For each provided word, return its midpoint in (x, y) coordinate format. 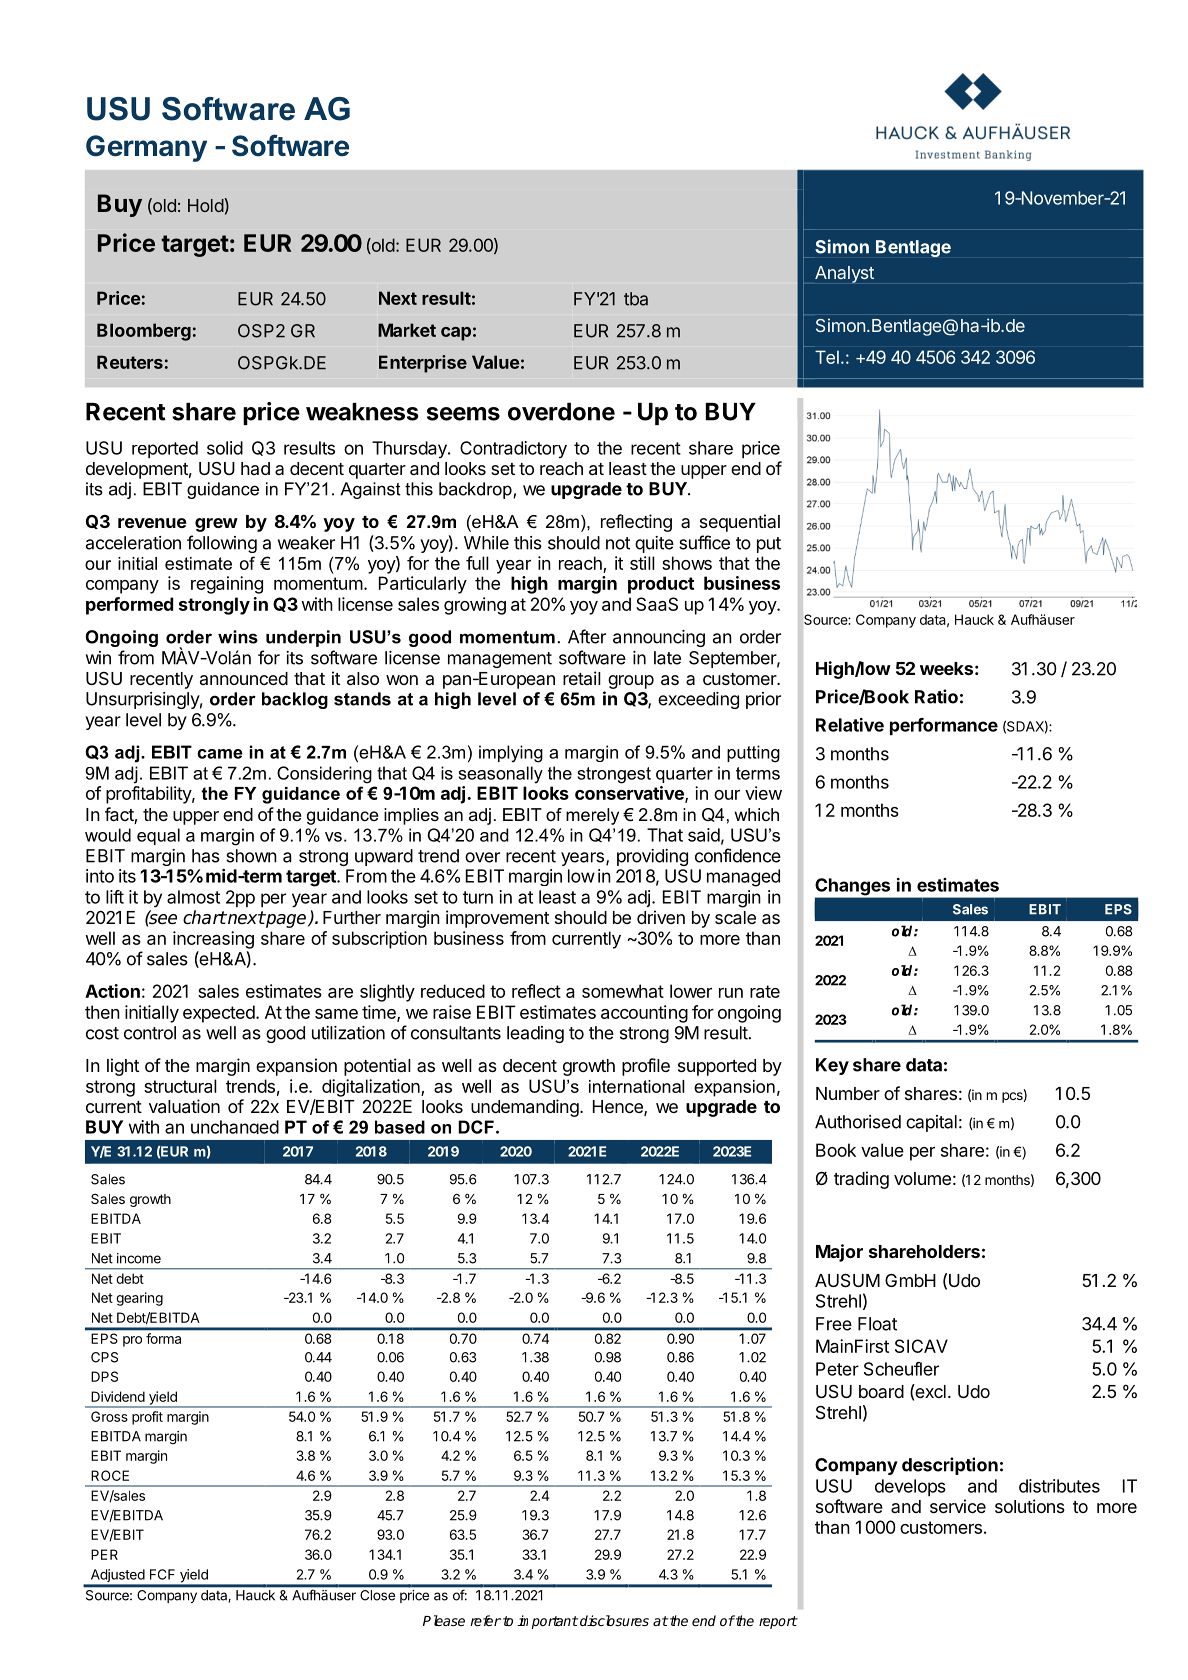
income (139, 1258)
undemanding (525, 1108)
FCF (162, 1574)
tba (636, 299)
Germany (146, 148)
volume (922, 1178)
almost (193, 897)
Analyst (844, 274)
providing (652, 857)
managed (743, 878)
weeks (946, 668)
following (222, 544)
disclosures (614, 1620)
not (618, 543)
